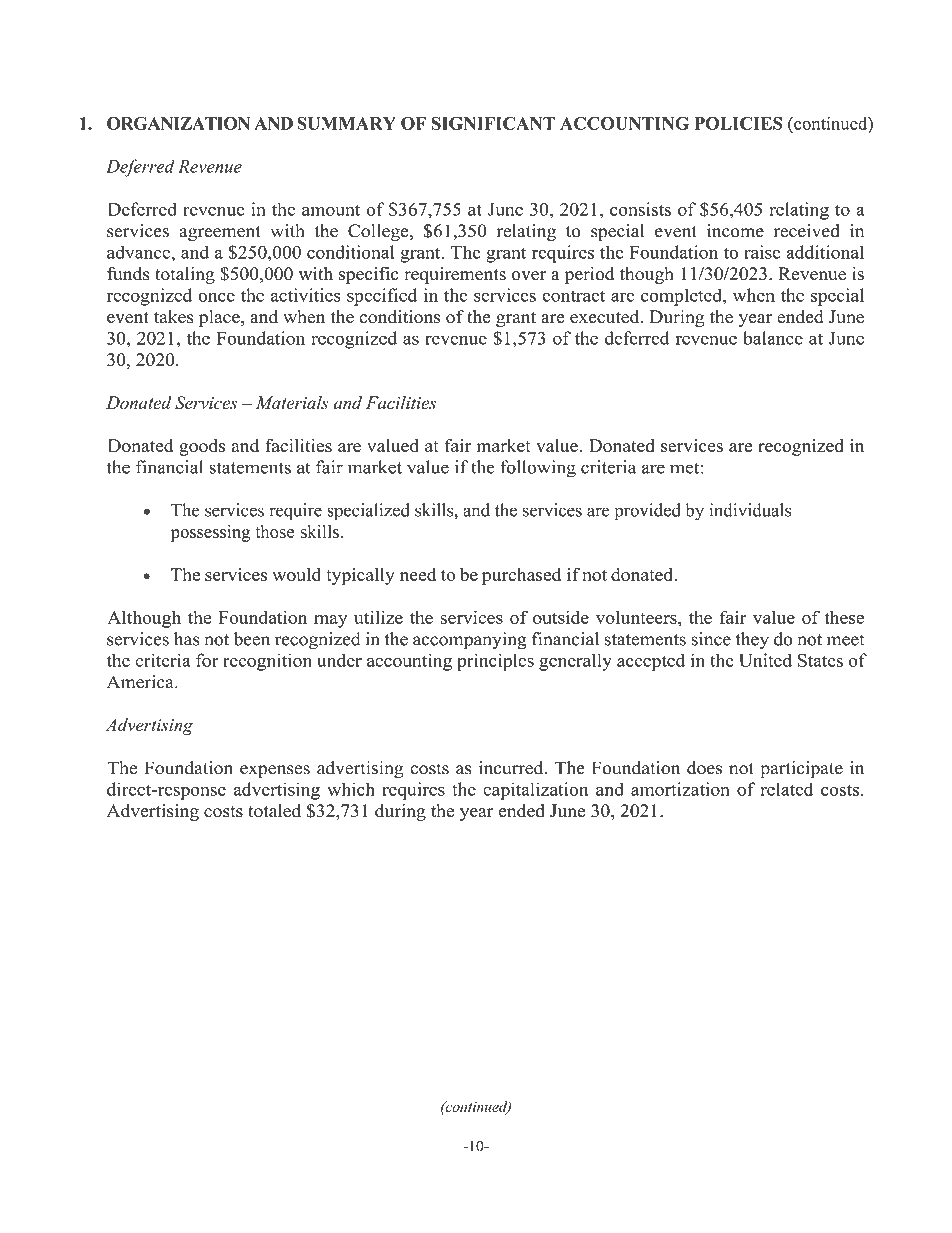 The image size is (952, 1233). I want to click on been, so click(252, 639).
